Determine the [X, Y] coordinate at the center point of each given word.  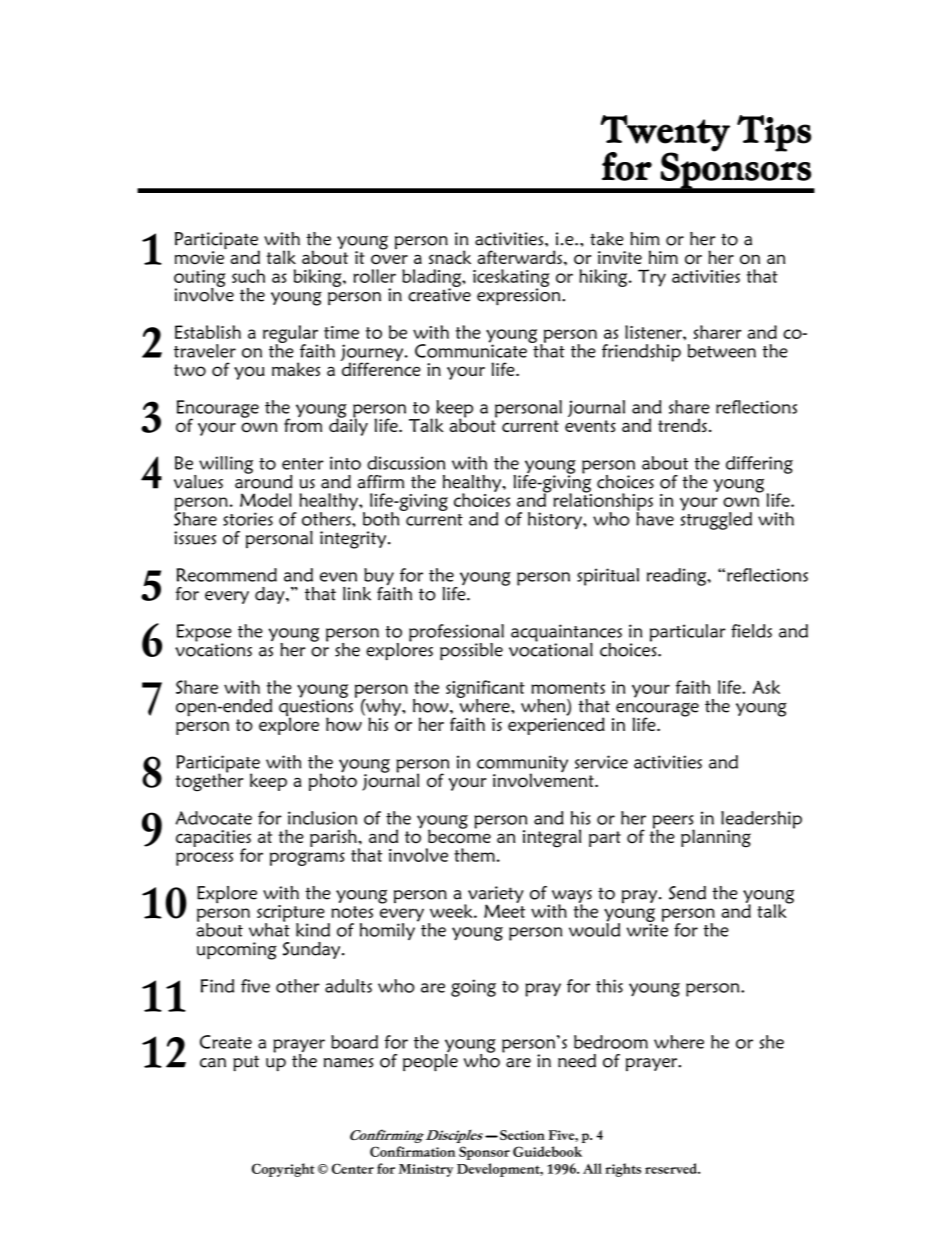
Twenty [665, 134]
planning [716, 838]
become [459, 835]
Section [522, 1135]
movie [200, 257]
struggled [716, 520]
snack [450, 257]
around [264, 480]
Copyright [283, 1170]
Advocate [213, 818]
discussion [406, 463]
